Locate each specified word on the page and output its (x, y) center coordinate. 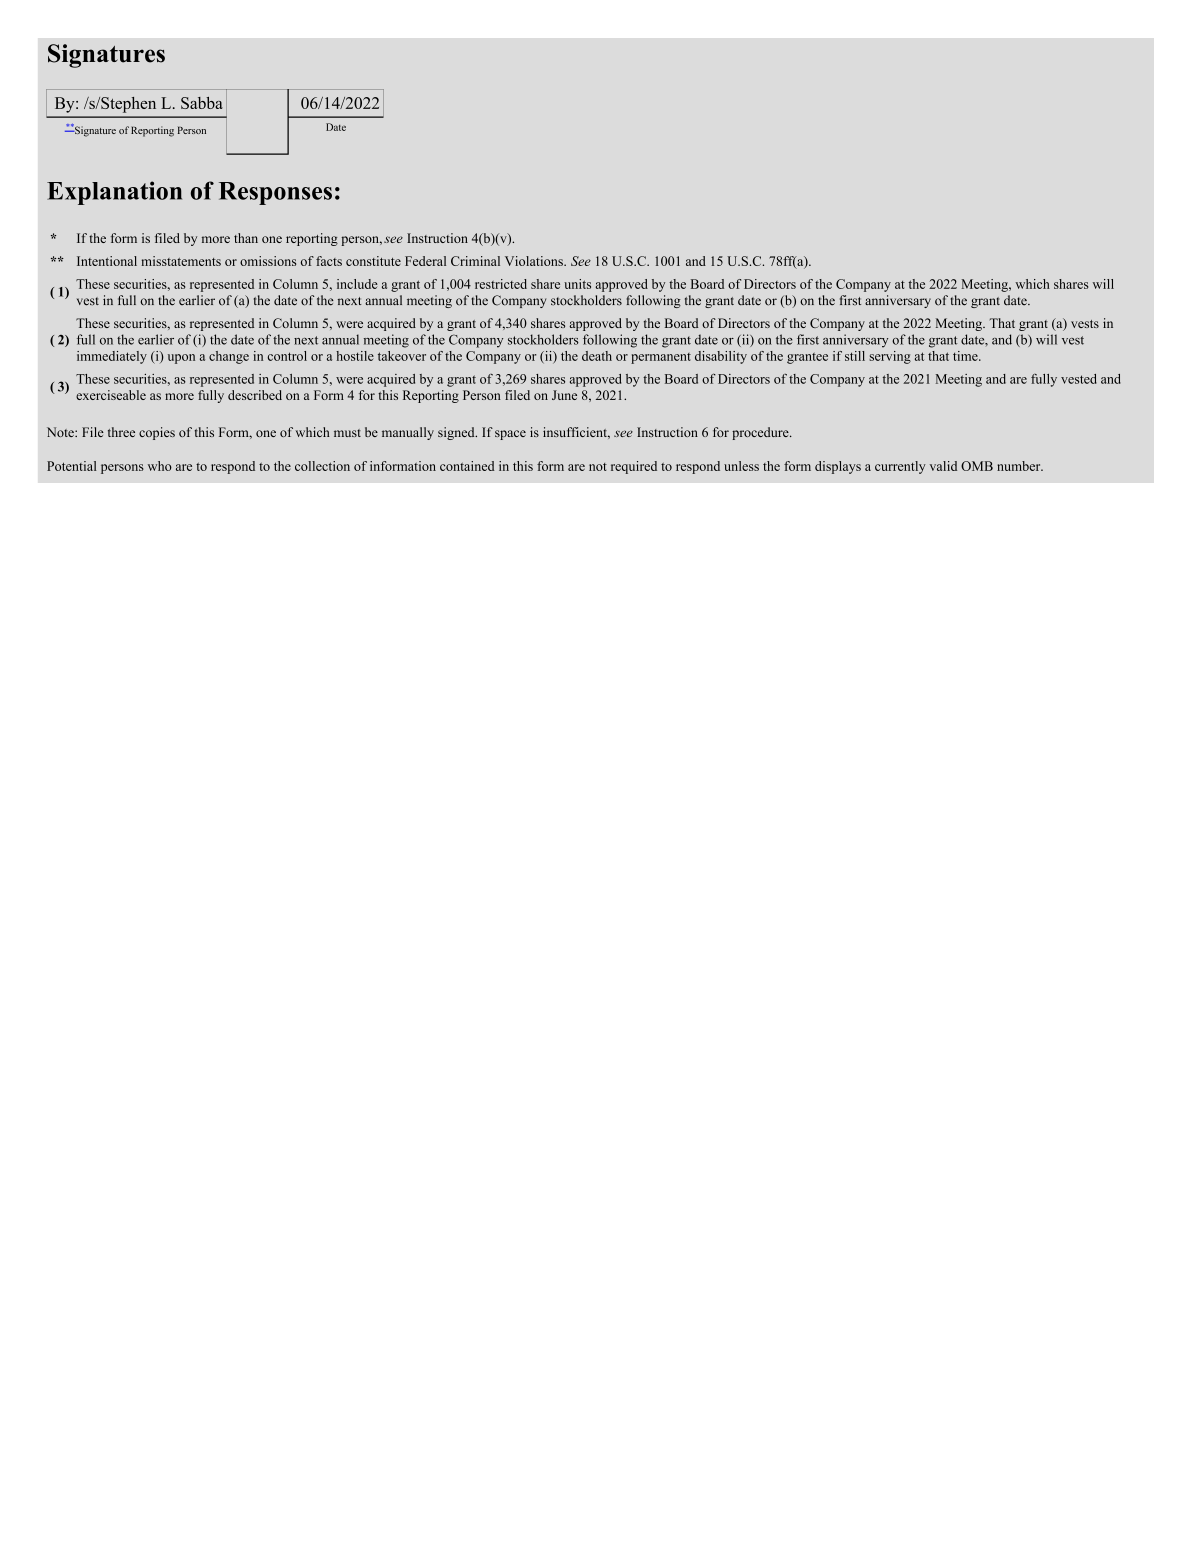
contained (467, 466)
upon (181, 359)
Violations (535, 261)
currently (900, 467)
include (357, 284)
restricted (501, 284)
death (597, 356)
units (577, 284)
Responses (275, 193)
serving (890, 357)
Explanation (114, 193)
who (160, 466)
